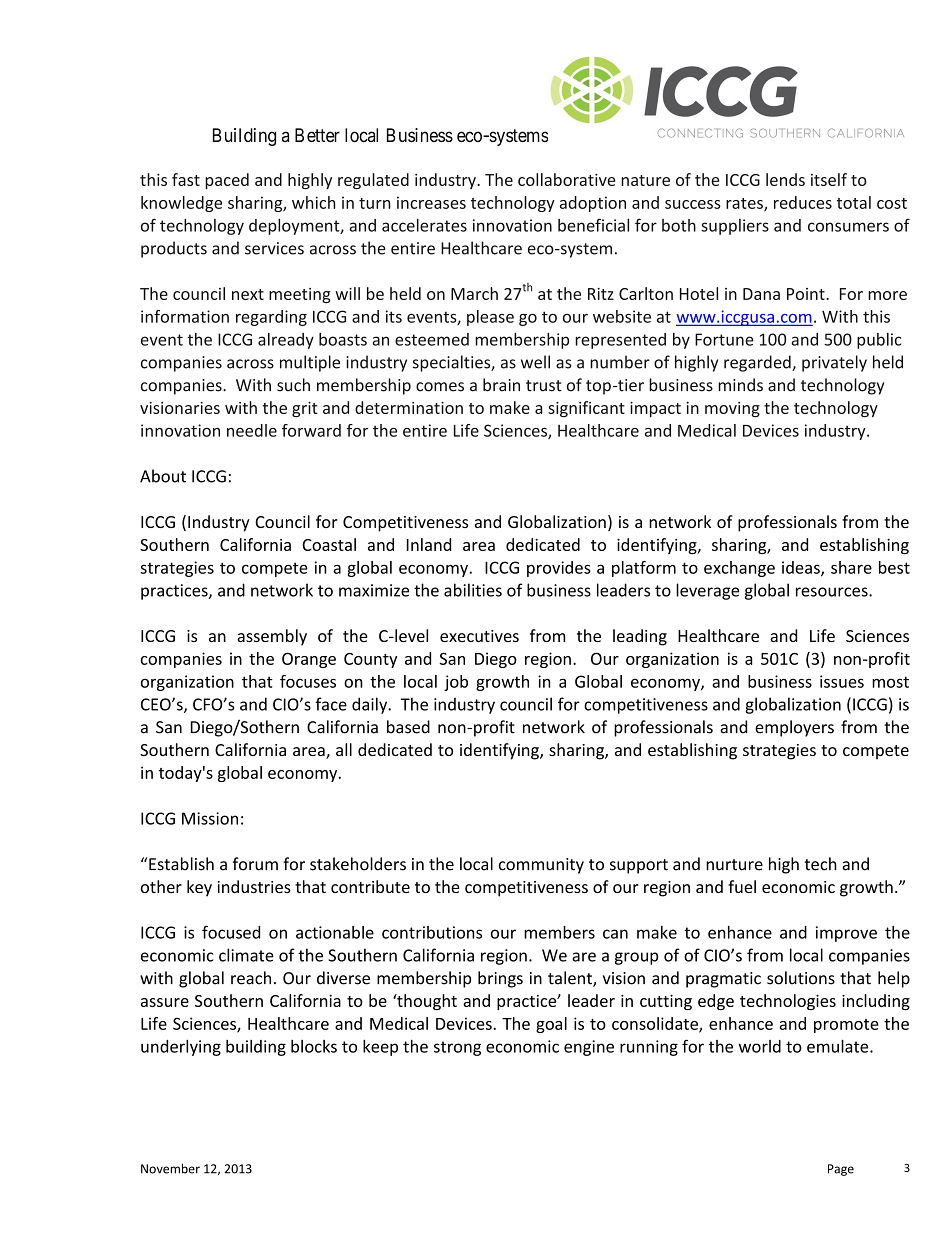  Describe the element at coordinates (227, 181) in the screenshot. I see `paced` at that location.
